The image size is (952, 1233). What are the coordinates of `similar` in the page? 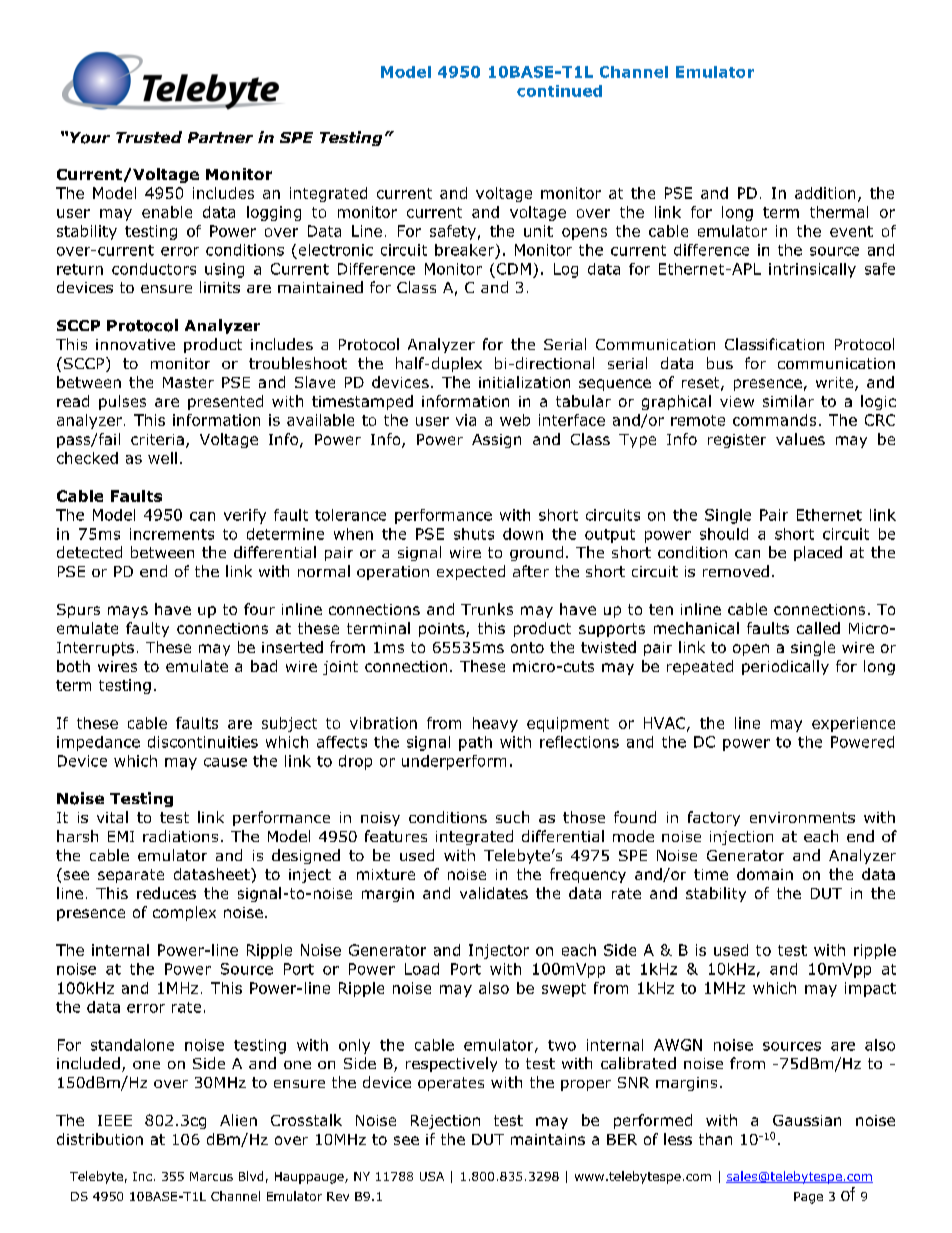 It's located at (788, 401).
